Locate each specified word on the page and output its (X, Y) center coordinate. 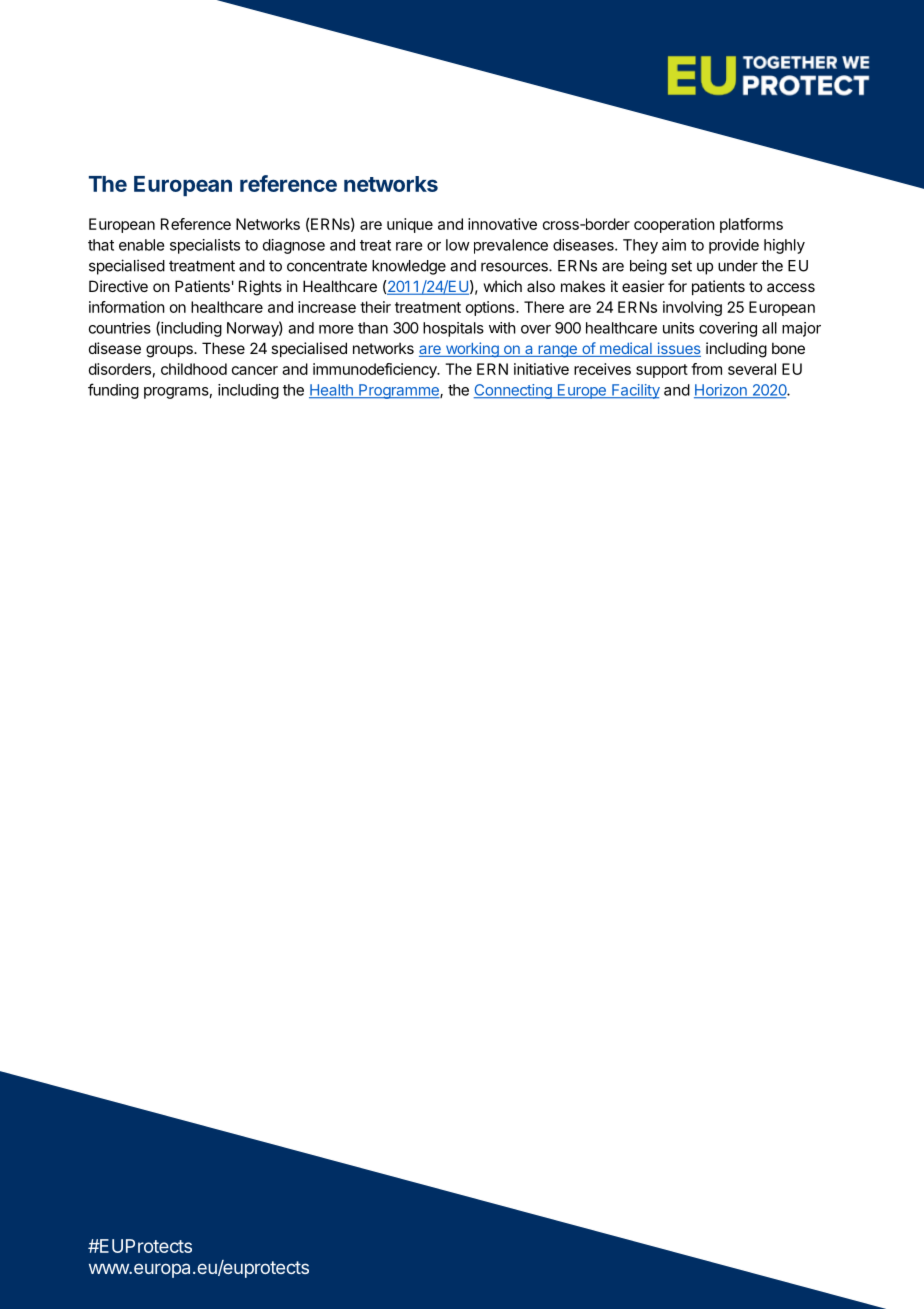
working (472, 349)
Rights (260, 288)
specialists (205, 246)
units (678, 328)
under (738, 266)
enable (142, 245)
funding (113, 391)
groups (170, 351)
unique (410, 225)
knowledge (409, 267)
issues (678, 349)
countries (120, 328)
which (503, 286)
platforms (751, 225)
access (791, 287)
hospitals (453, 329)
